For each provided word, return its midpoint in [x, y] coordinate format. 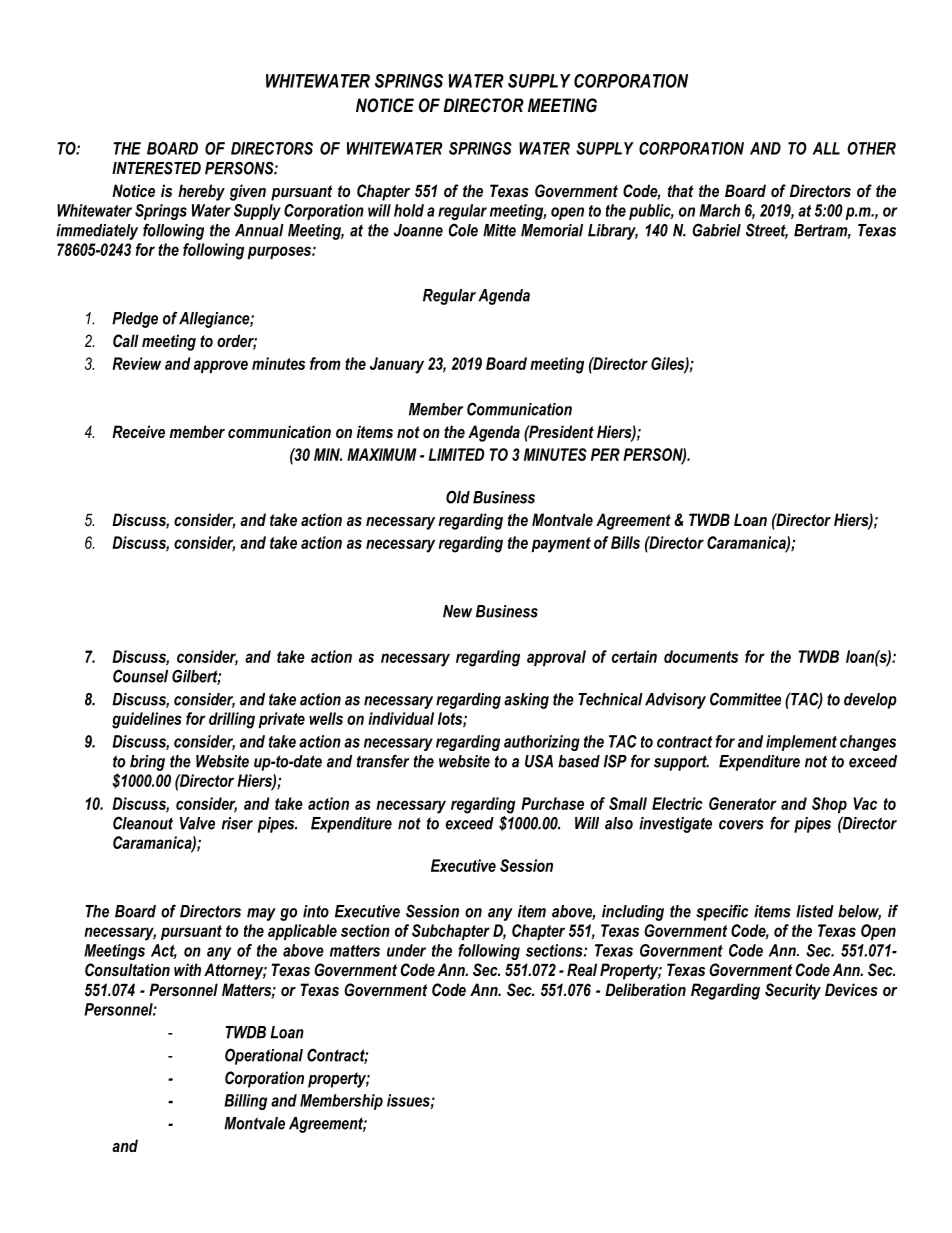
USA [539, 761]
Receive [138, 431]
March [719, 210]
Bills [625, 542]
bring [147, 763]
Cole [463, 230]
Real [582, 969]
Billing [245, 1102]
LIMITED [456, 454]
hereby [201, 192]
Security [793, 991]
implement [801, 743]
